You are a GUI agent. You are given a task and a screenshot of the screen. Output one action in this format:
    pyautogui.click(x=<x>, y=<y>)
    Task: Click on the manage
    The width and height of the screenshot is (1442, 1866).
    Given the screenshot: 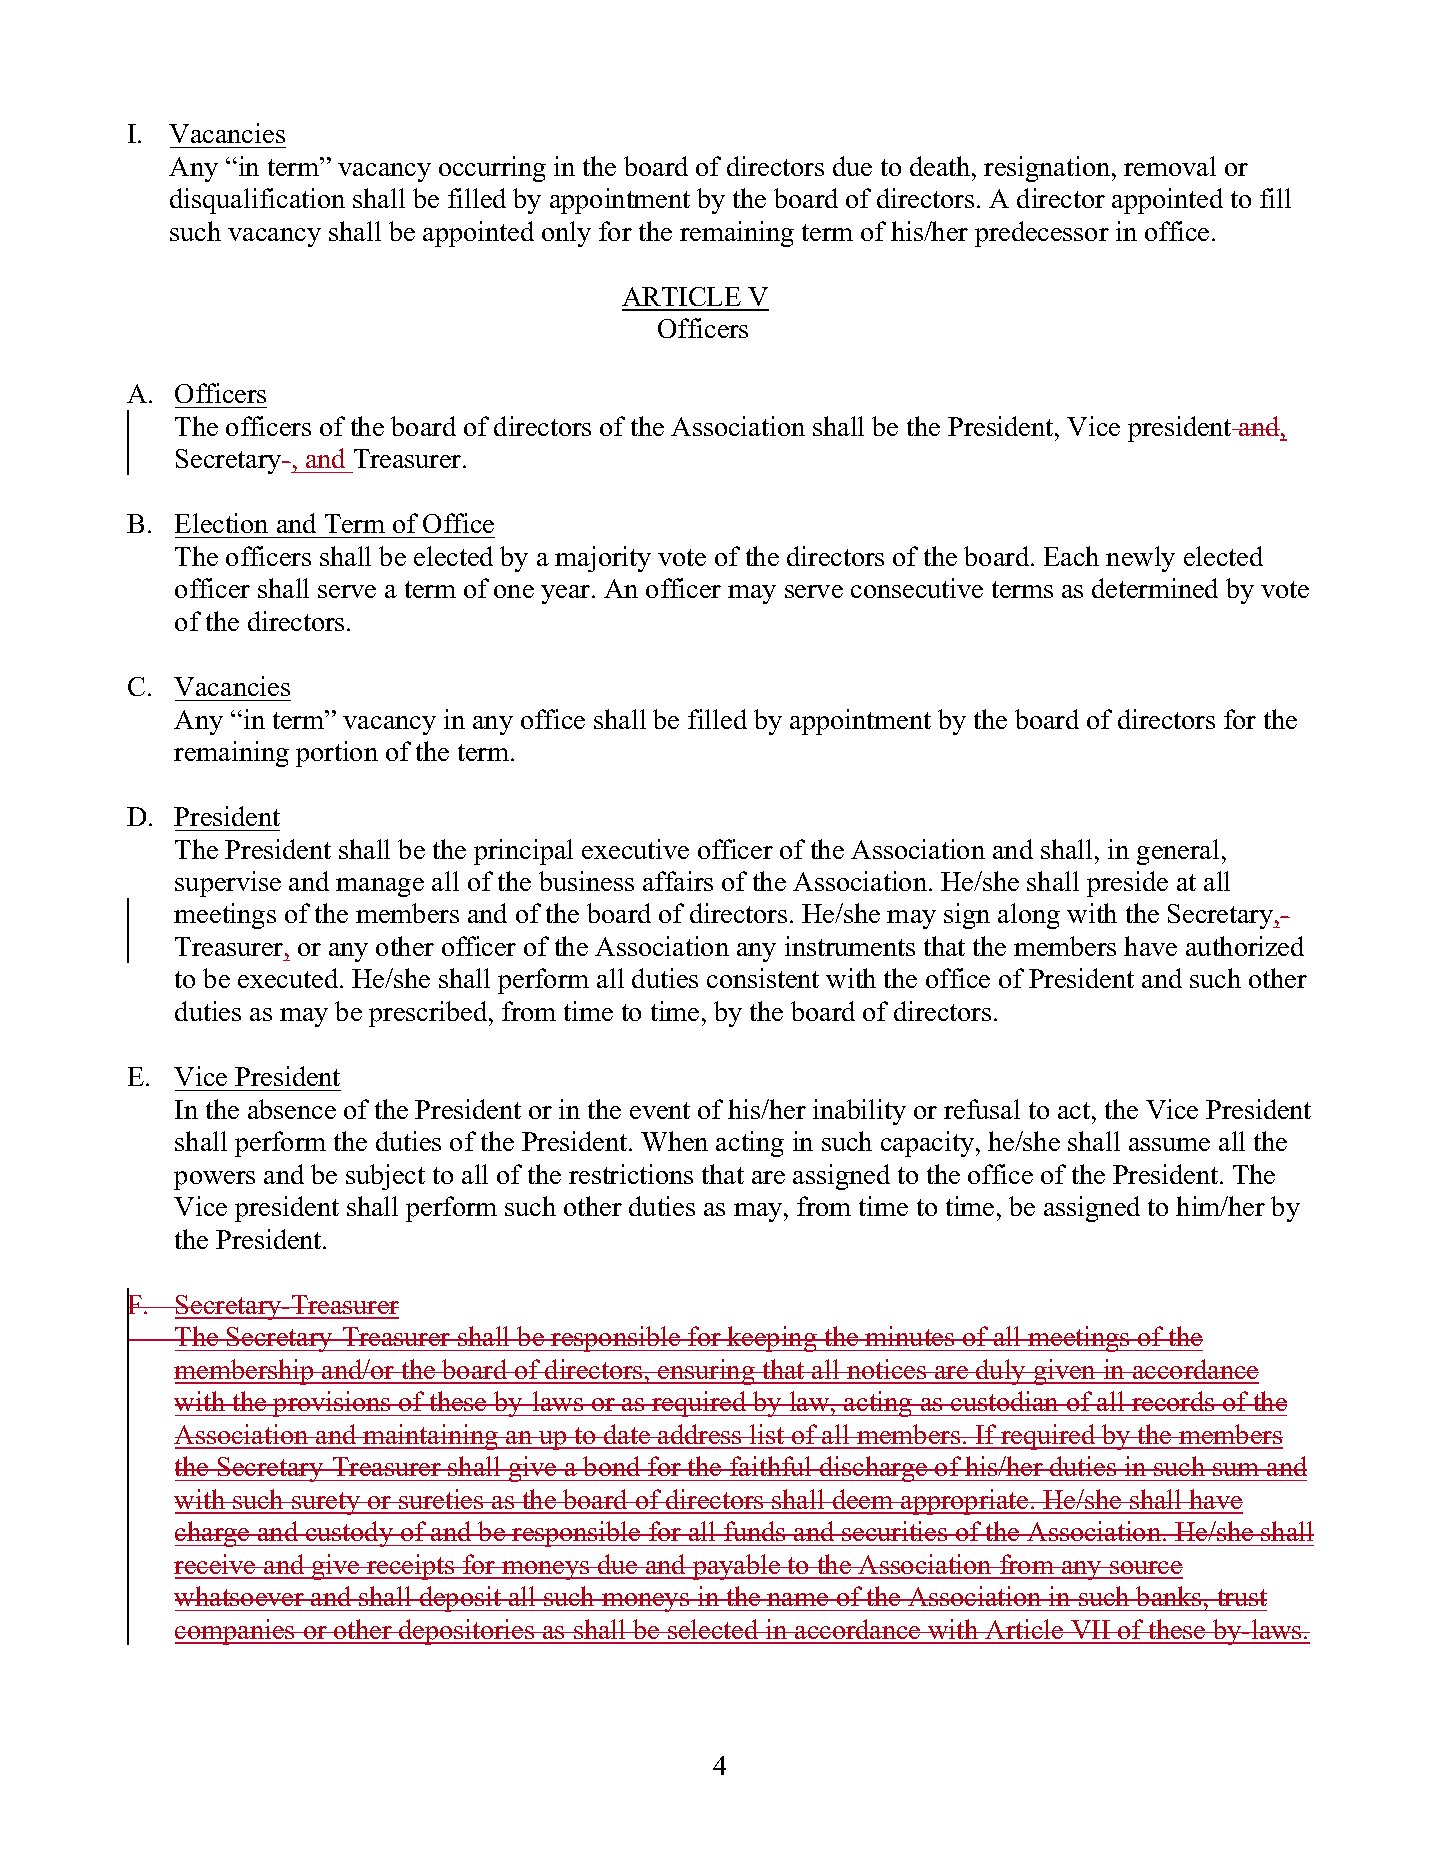 What is the action you would take?
    pyautogui.click(x=380, y=887)
